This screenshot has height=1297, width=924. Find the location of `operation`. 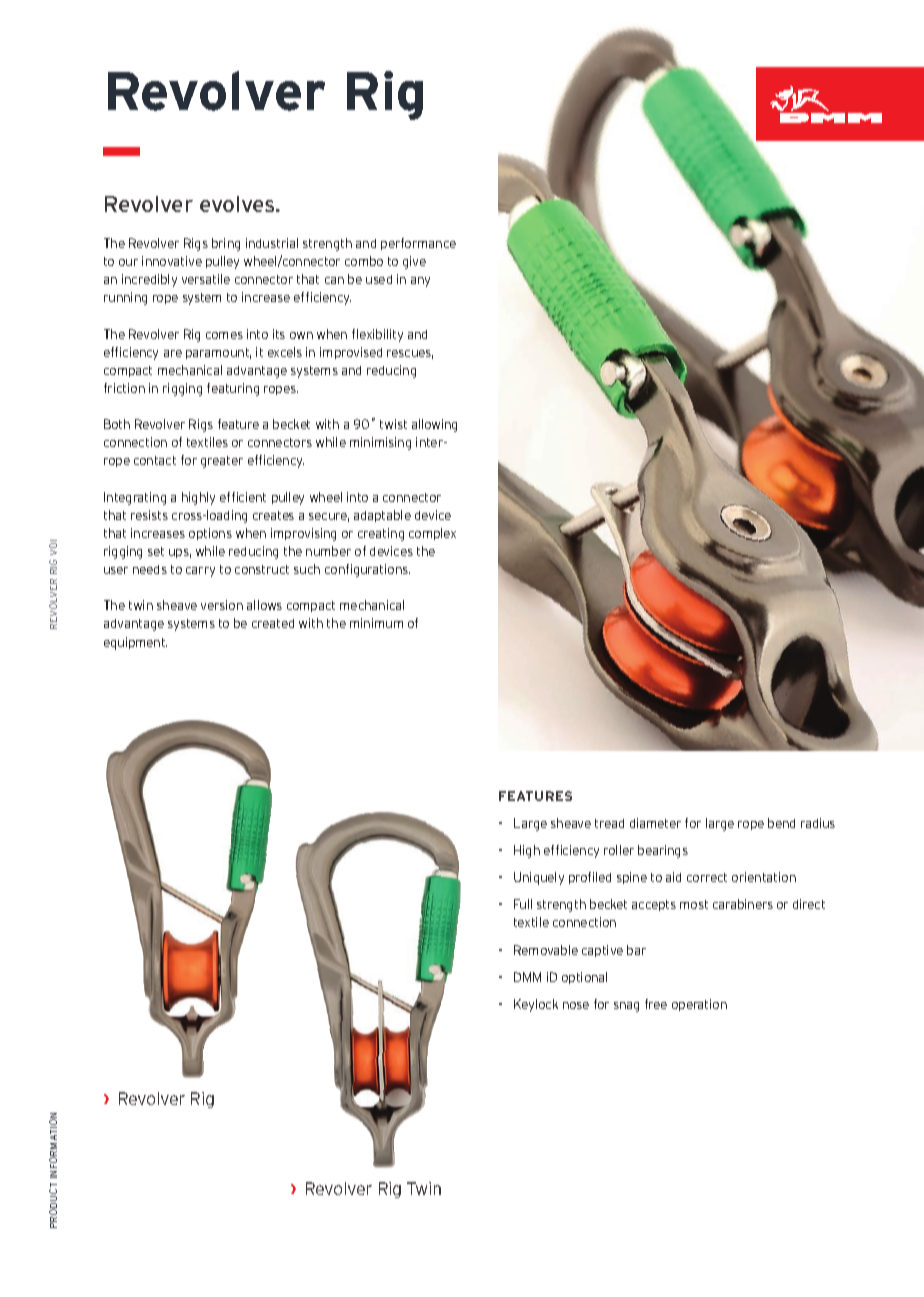

operation is located at coordinates (699, 1005).
